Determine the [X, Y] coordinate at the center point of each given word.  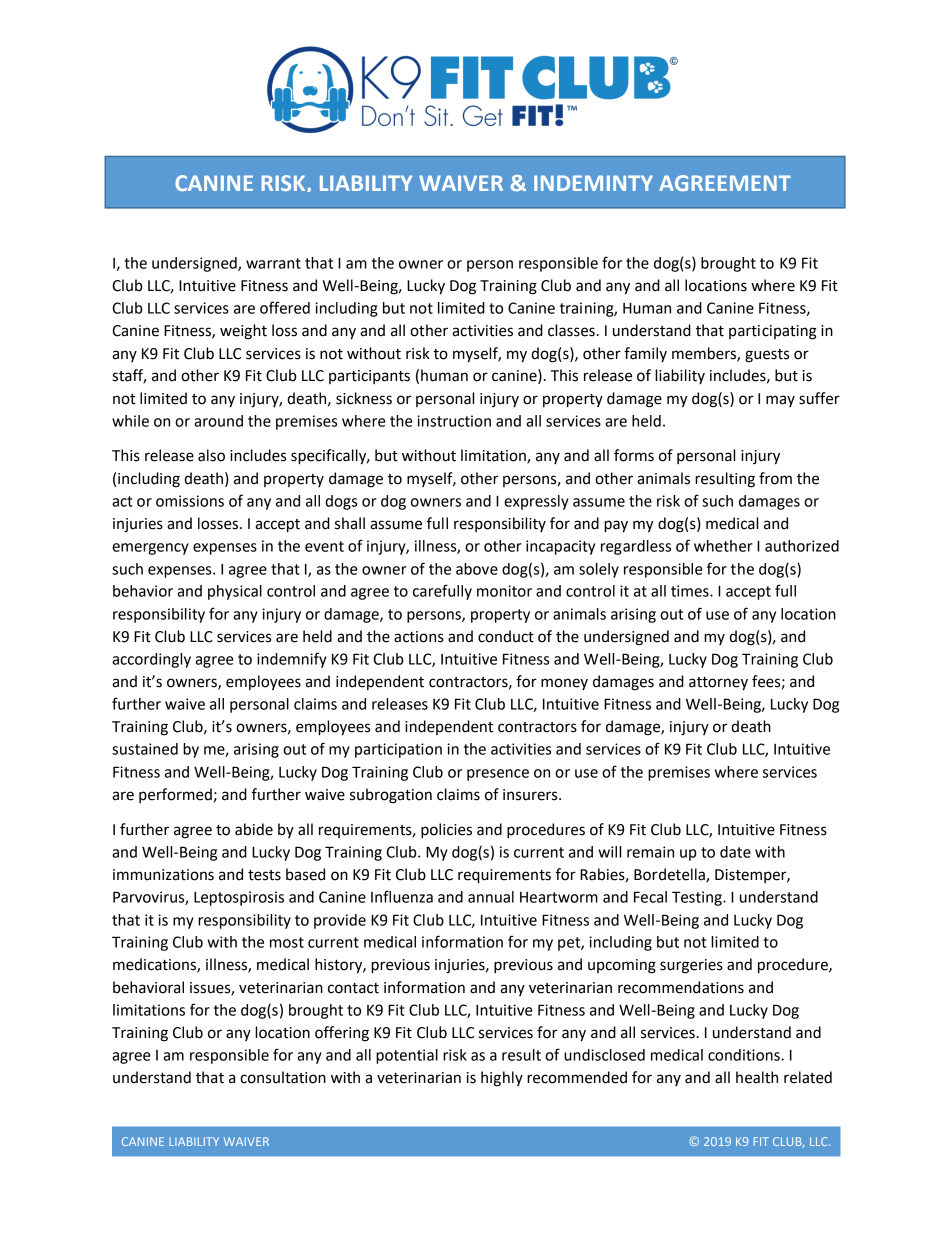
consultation [283, 1077]
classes [571, 330]
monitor [504, 591]
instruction [454, 421]
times [691, 591]
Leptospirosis [239, 898]
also [211, 455]
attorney [718, 684]
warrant [273, 263]
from [775, 478]
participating [773, 332]
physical [235, 592]
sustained [145, 749]
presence [498, 775]
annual [491, 897]
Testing [698, 898]
